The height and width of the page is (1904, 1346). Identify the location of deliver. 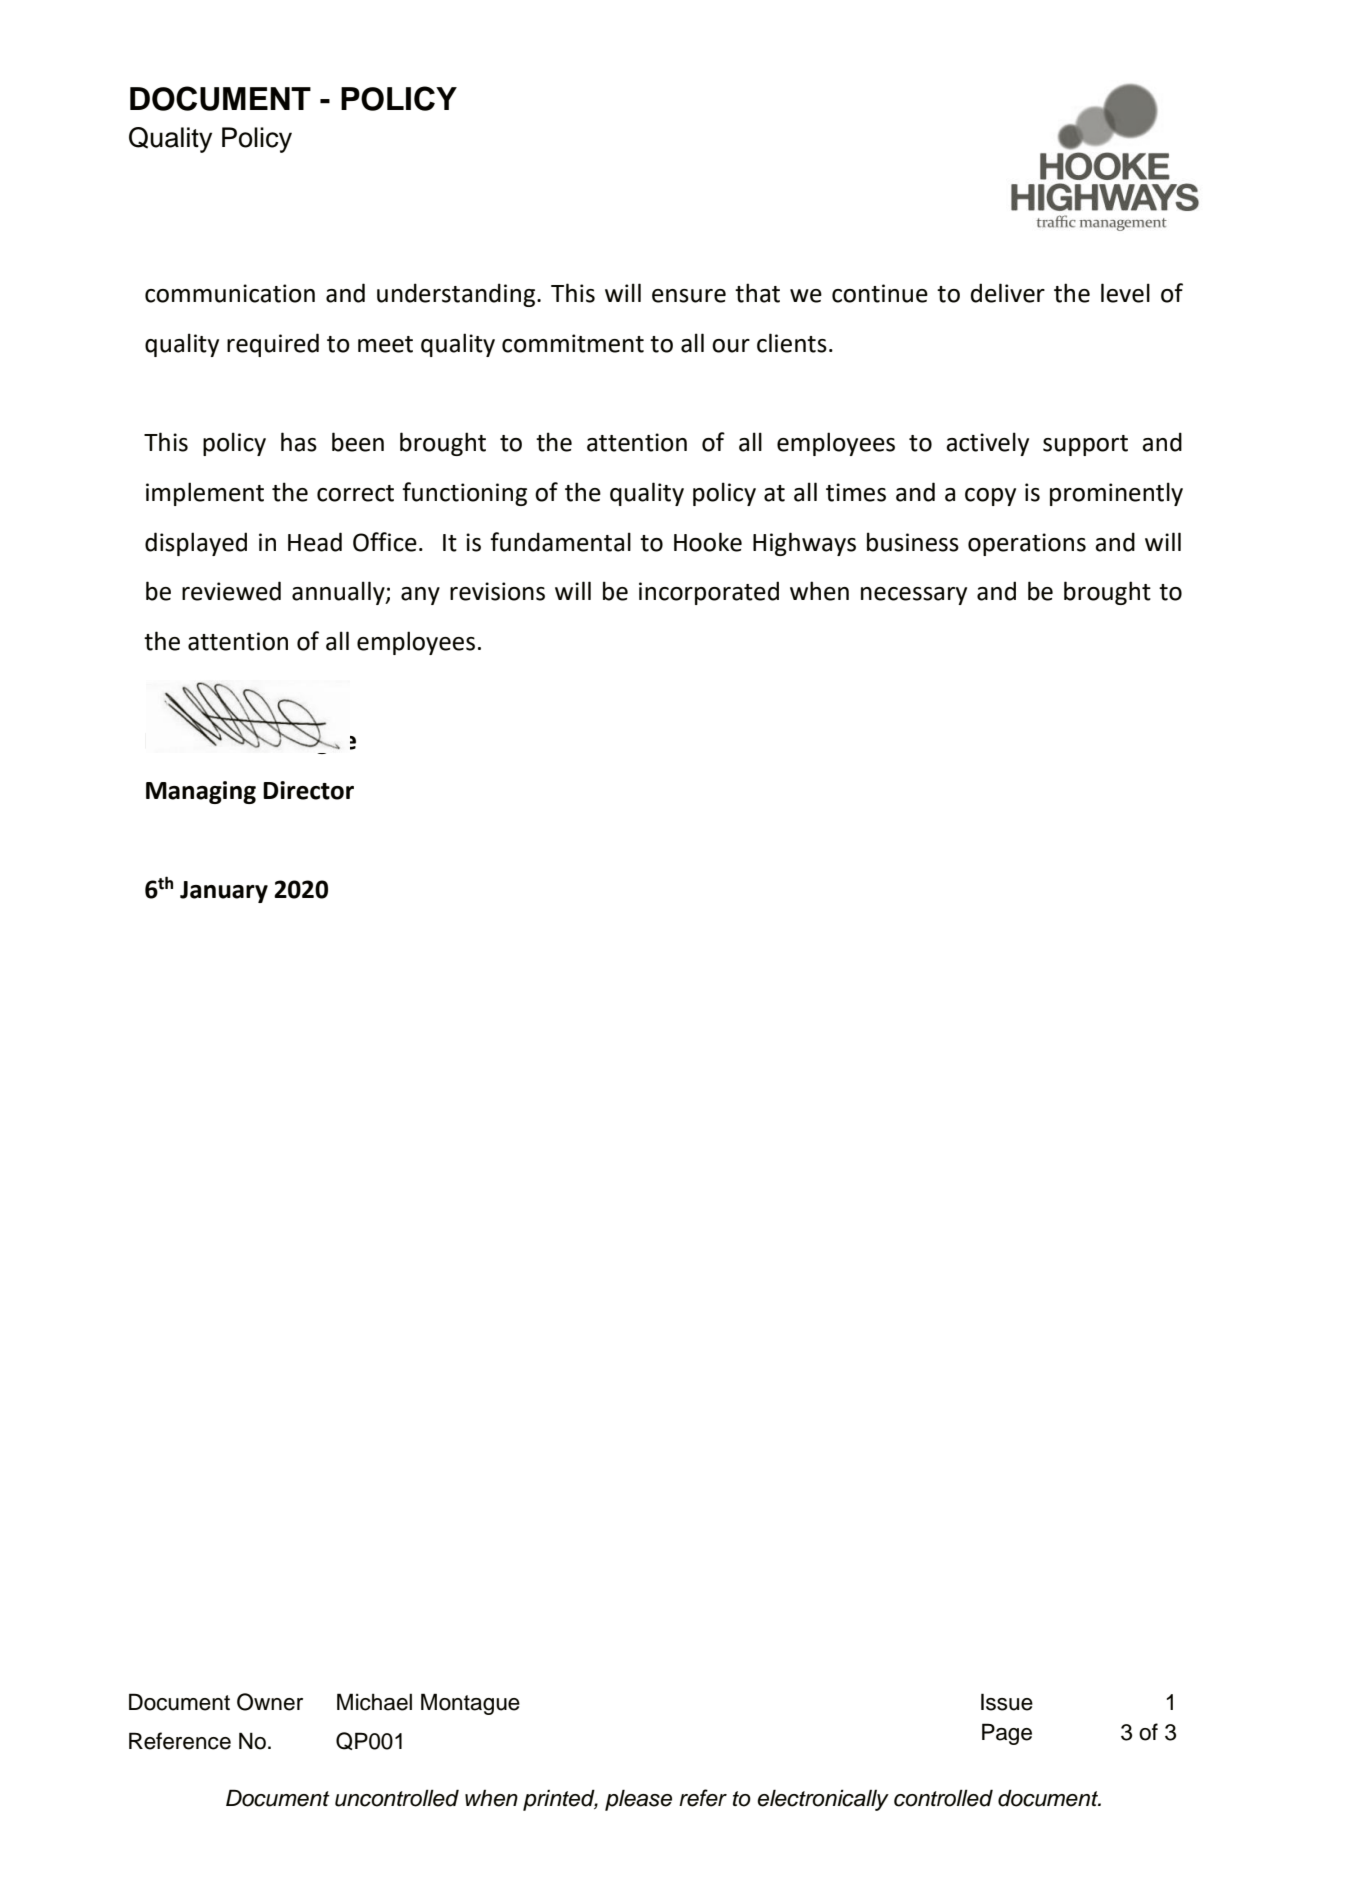
(1008, 293).
